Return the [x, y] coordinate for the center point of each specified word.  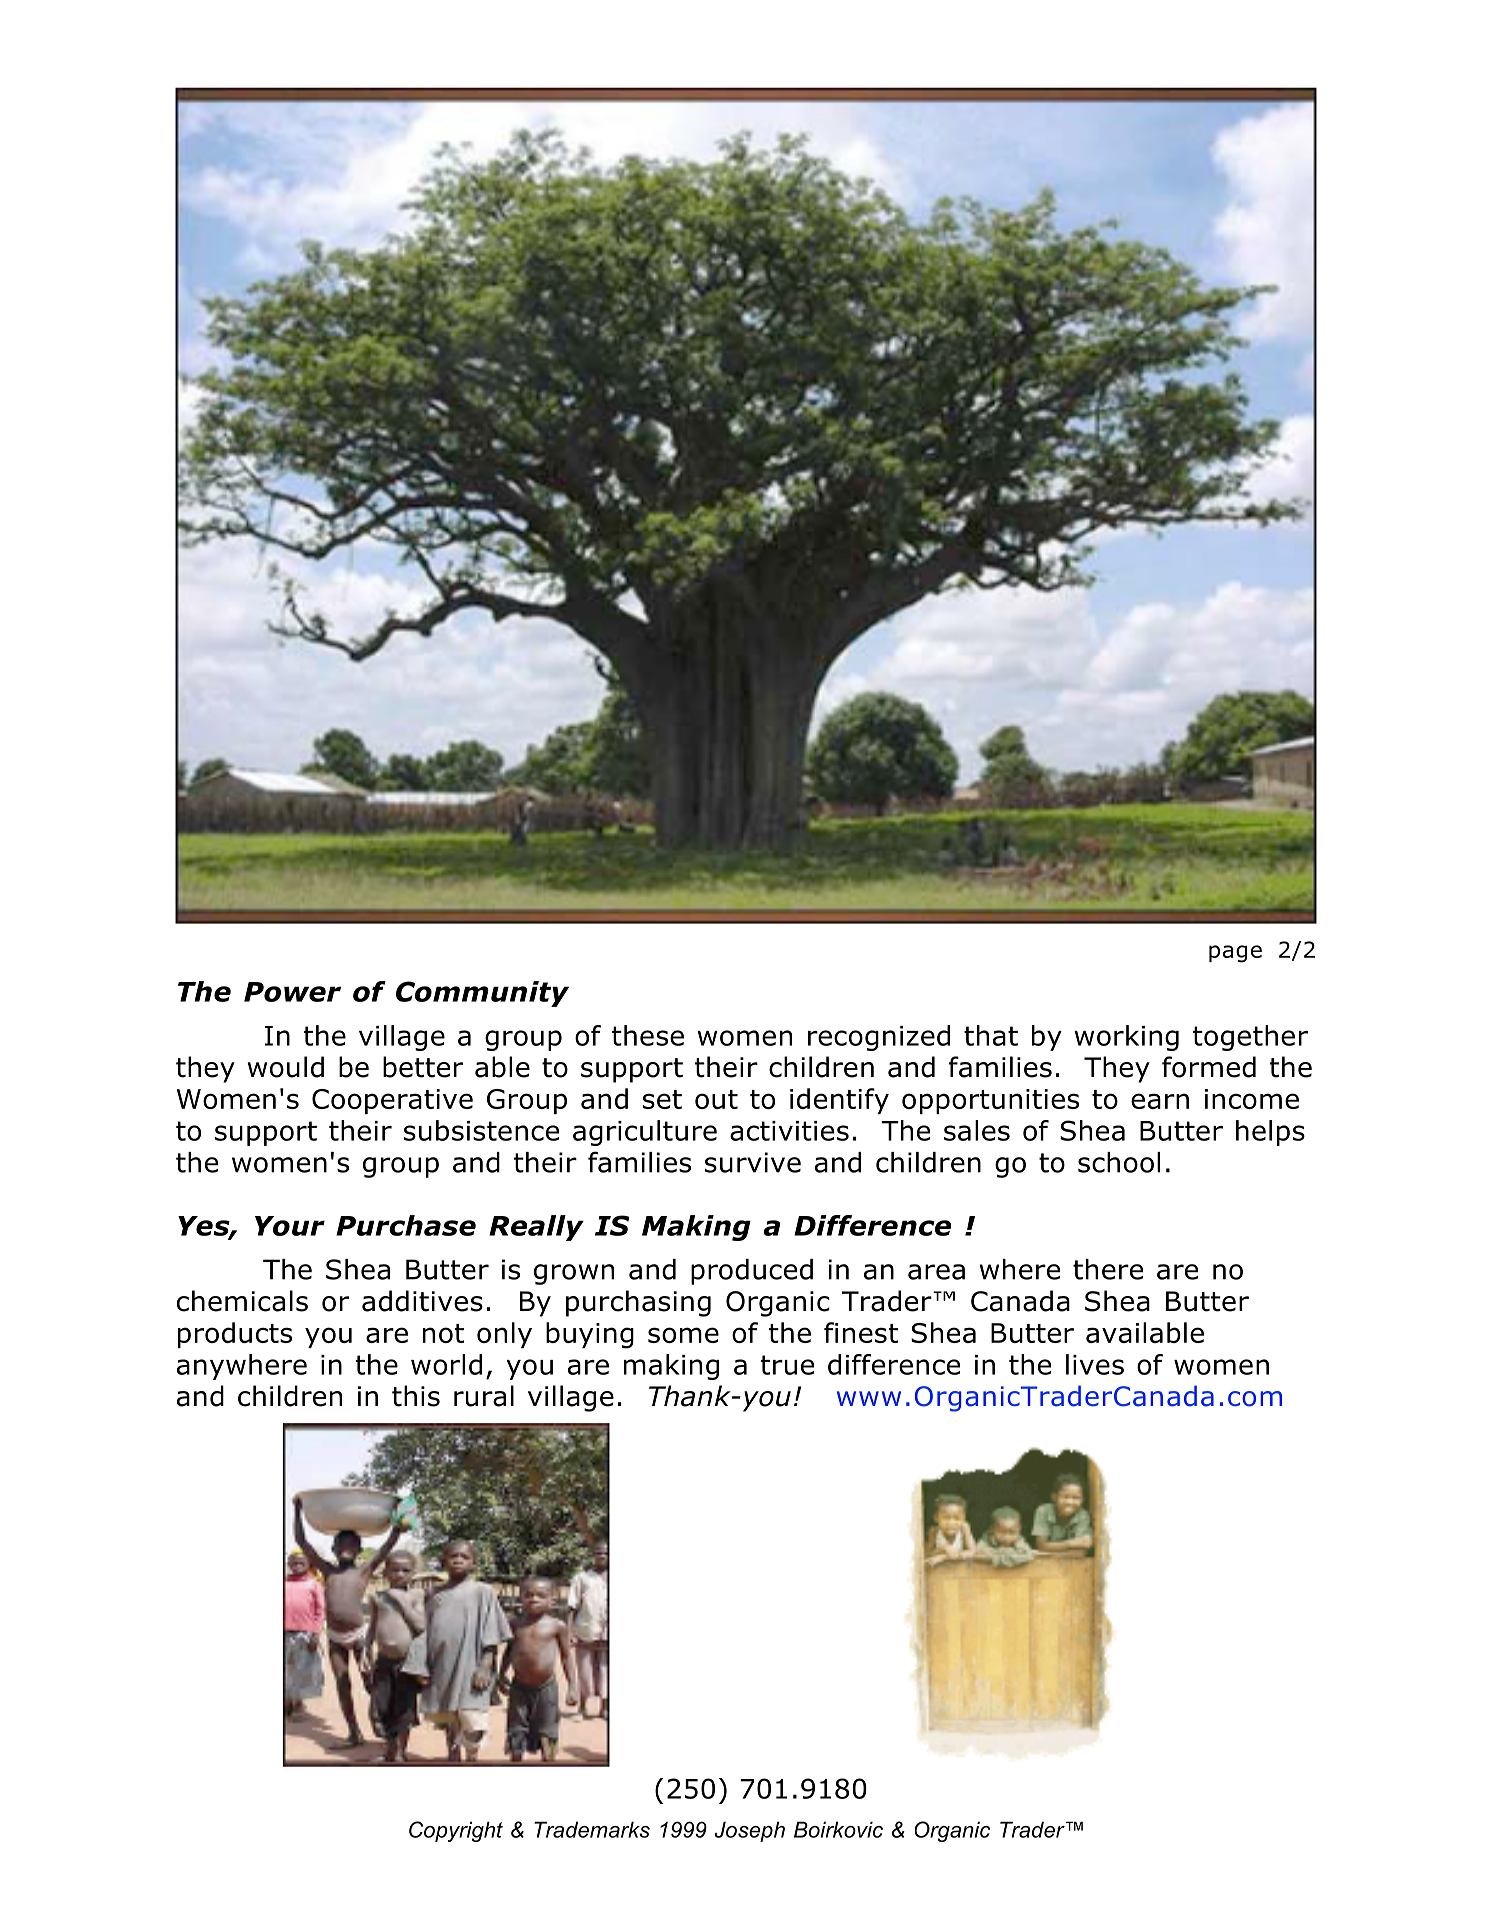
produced [752, 1272]
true [787, 1365]
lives [1095, 1364]
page [1235, 954]
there [1108, 1269]
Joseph [749, 1831]
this [416, 1396]
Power [292, 992]
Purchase [406, 1225]
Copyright [456, 1831]
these [648, 1035]
